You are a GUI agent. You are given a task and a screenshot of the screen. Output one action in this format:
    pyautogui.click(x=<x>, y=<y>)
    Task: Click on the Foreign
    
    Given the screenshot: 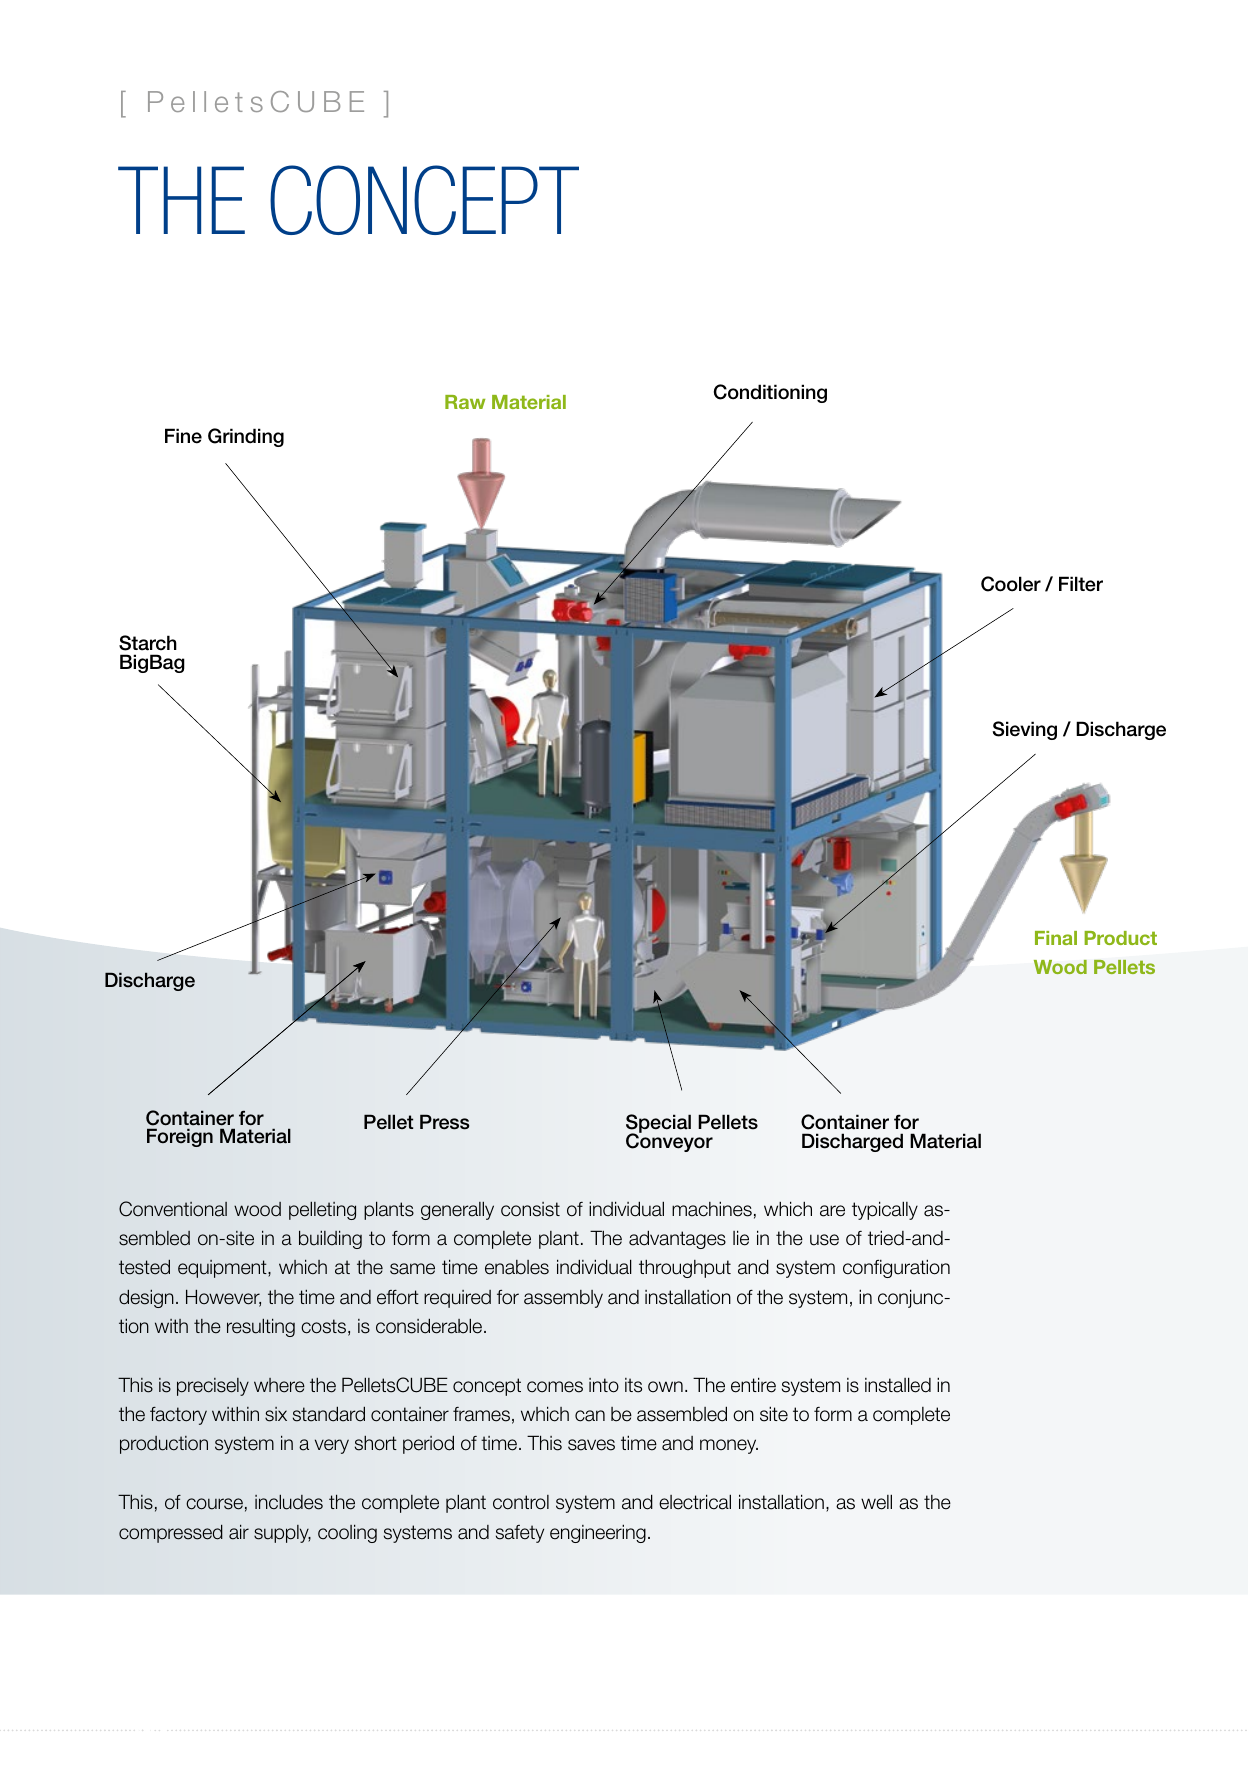 What is the action you would take?
    pyautogui.click(x=180, y=1137)
